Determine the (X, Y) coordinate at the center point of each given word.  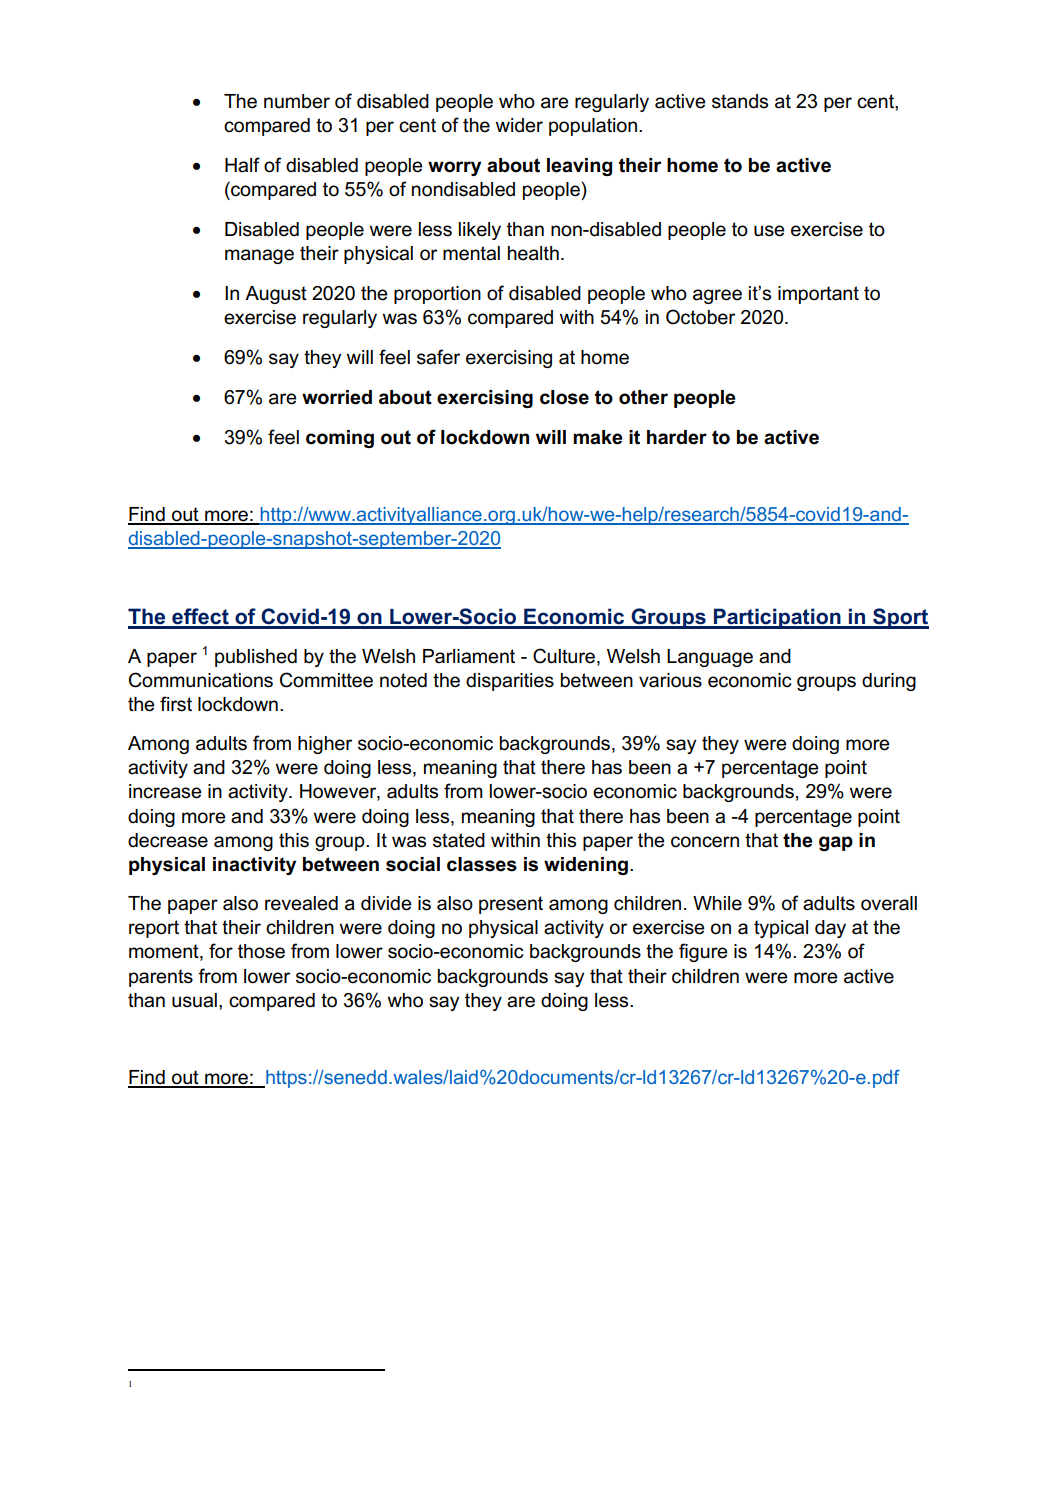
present (511, 905)
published (256, 658)
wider (519, 125)
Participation (777, 618)
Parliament (469, 656)
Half (242, 165)
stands (740, 101)
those (261, 951)
